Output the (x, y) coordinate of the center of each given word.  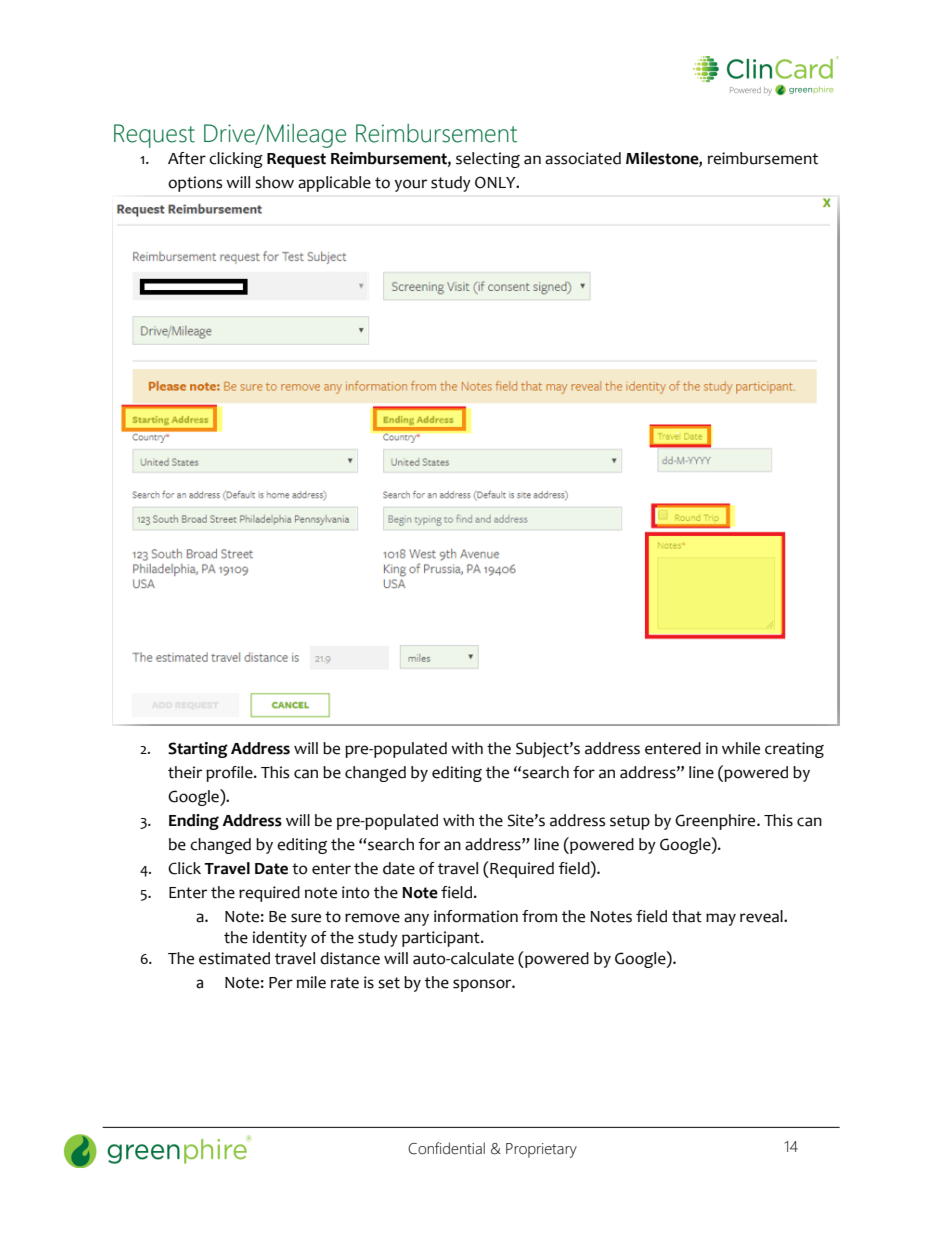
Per (281, 983)
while (741, 748)
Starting (198, 750)
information (476, 916)
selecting (488, 160)
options (195, 184)
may (721, 919)
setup (630, 822)
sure (306, 918)
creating (794, 750)
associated (583, 158)
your (410, 185)
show (274, 182)
